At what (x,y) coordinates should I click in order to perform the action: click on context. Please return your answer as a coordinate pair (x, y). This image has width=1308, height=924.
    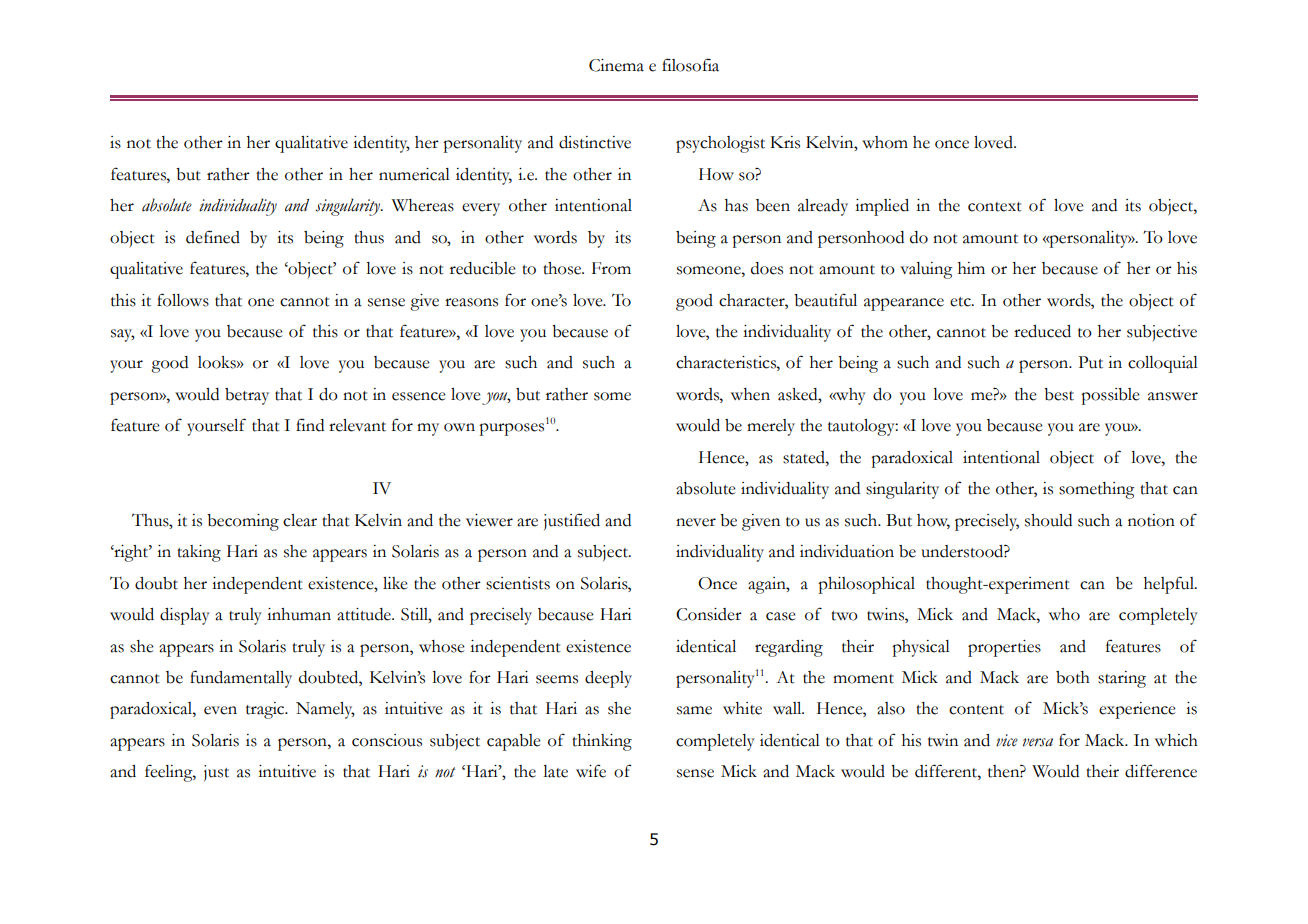
    Looking at the image, I should click on (995, 207).
